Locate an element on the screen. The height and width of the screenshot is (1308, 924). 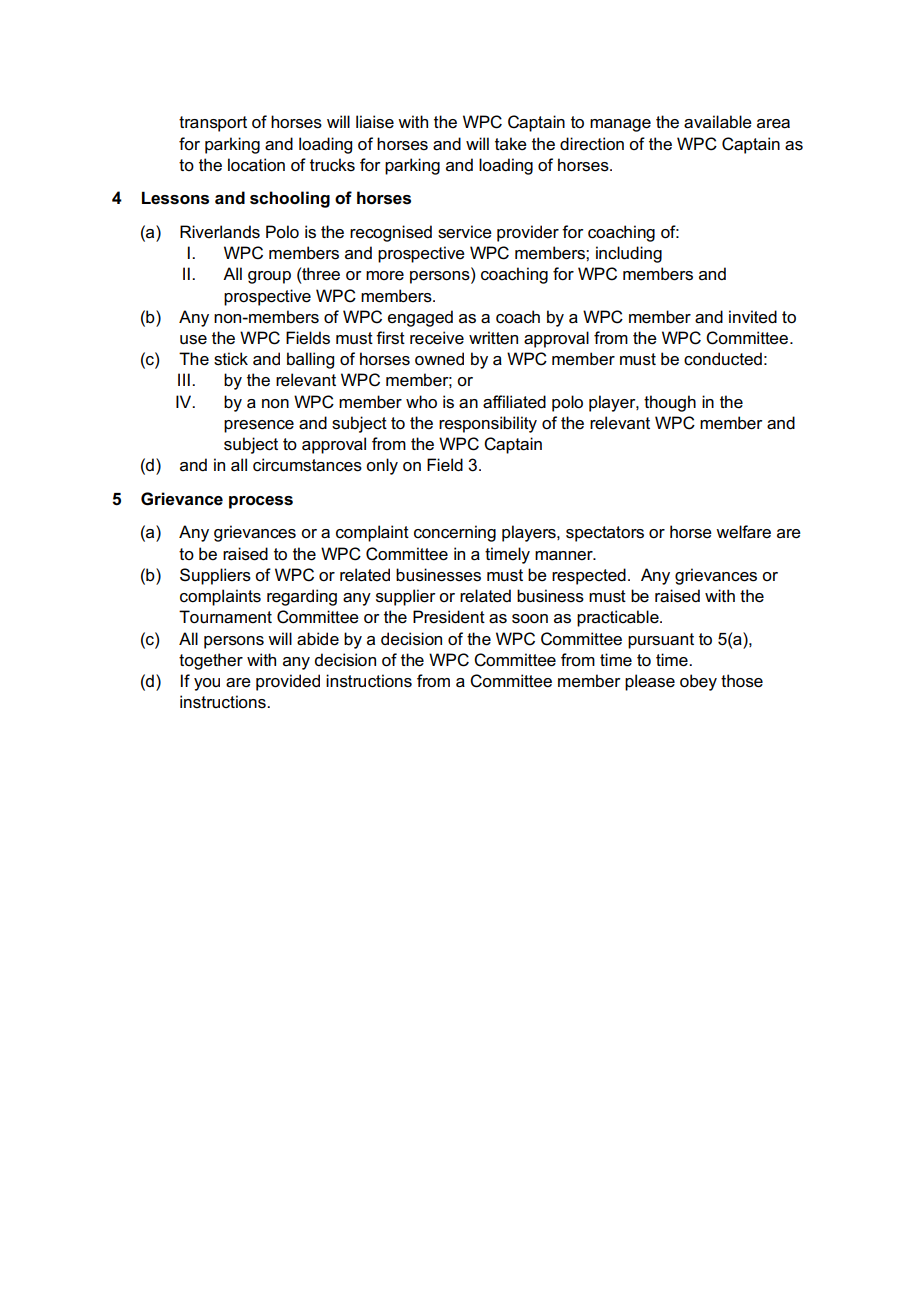
use is located at coordinates (193, 340).
